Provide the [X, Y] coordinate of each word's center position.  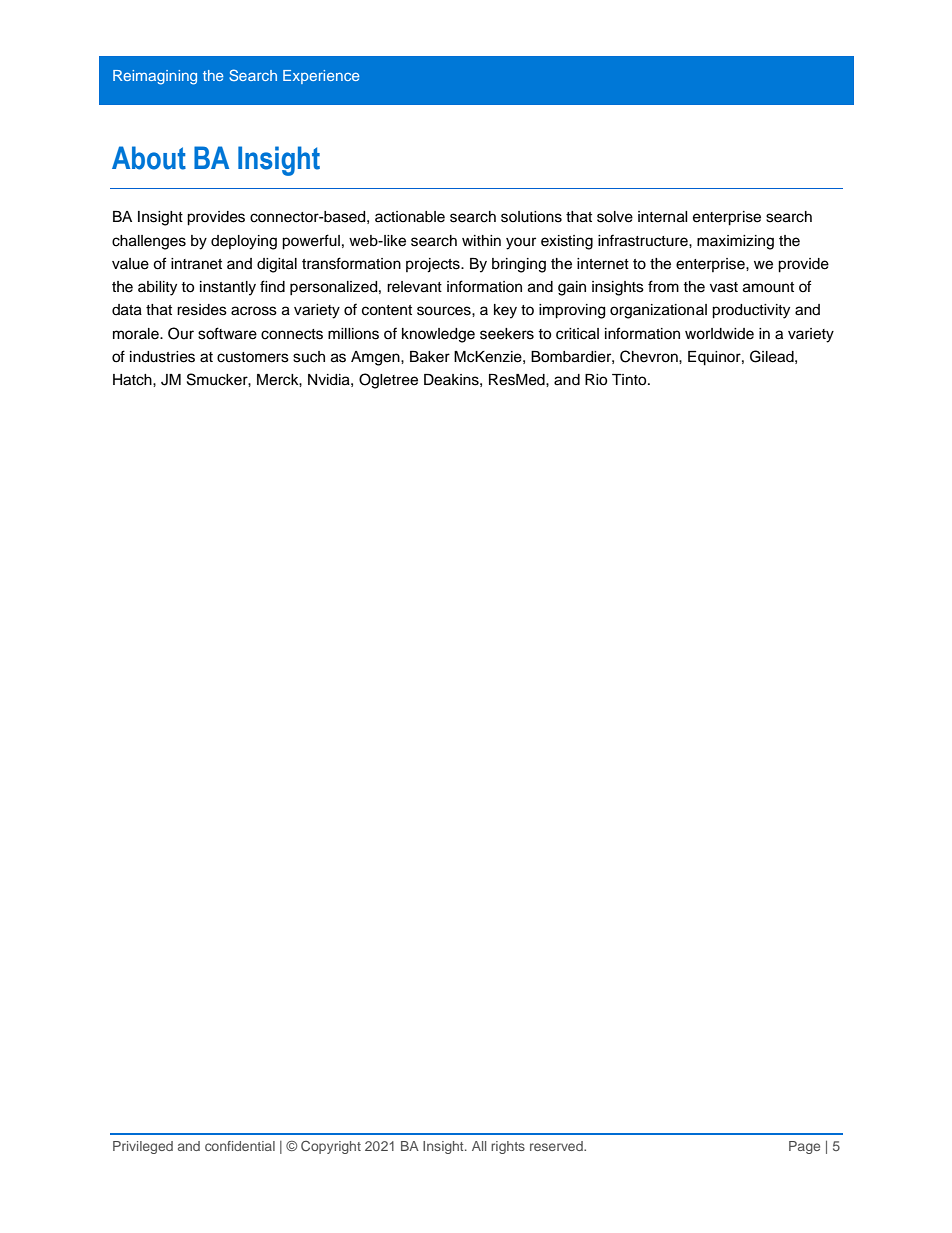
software [227, 333]
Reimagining [155, 77]
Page [804, 1147]
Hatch [133, 380]
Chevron [650, 356]
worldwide [719, 334]
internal [663, 217]
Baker [430, 357]
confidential [240, 1146]
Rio [596, 380]
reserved [557, 1146]
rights [508, 1147]
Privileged [143, 1147]
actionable [410, 217]
